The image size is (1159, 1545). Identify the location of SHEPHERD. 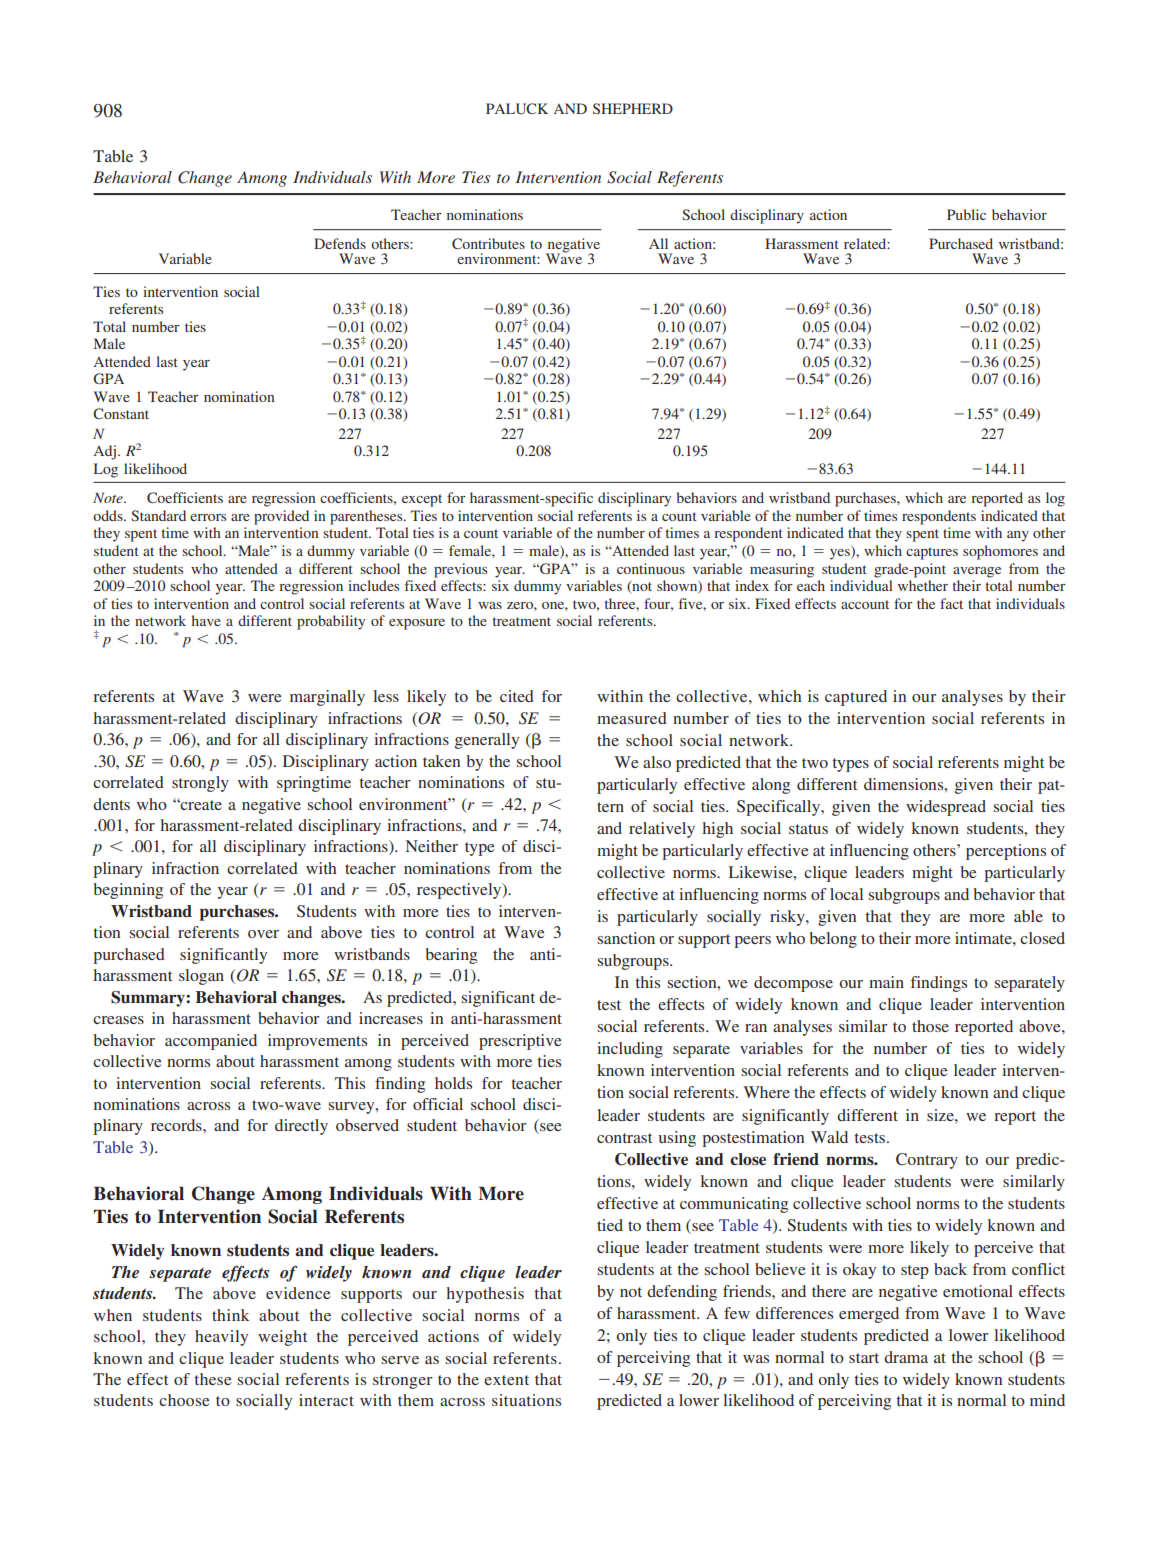
(633, 108).
